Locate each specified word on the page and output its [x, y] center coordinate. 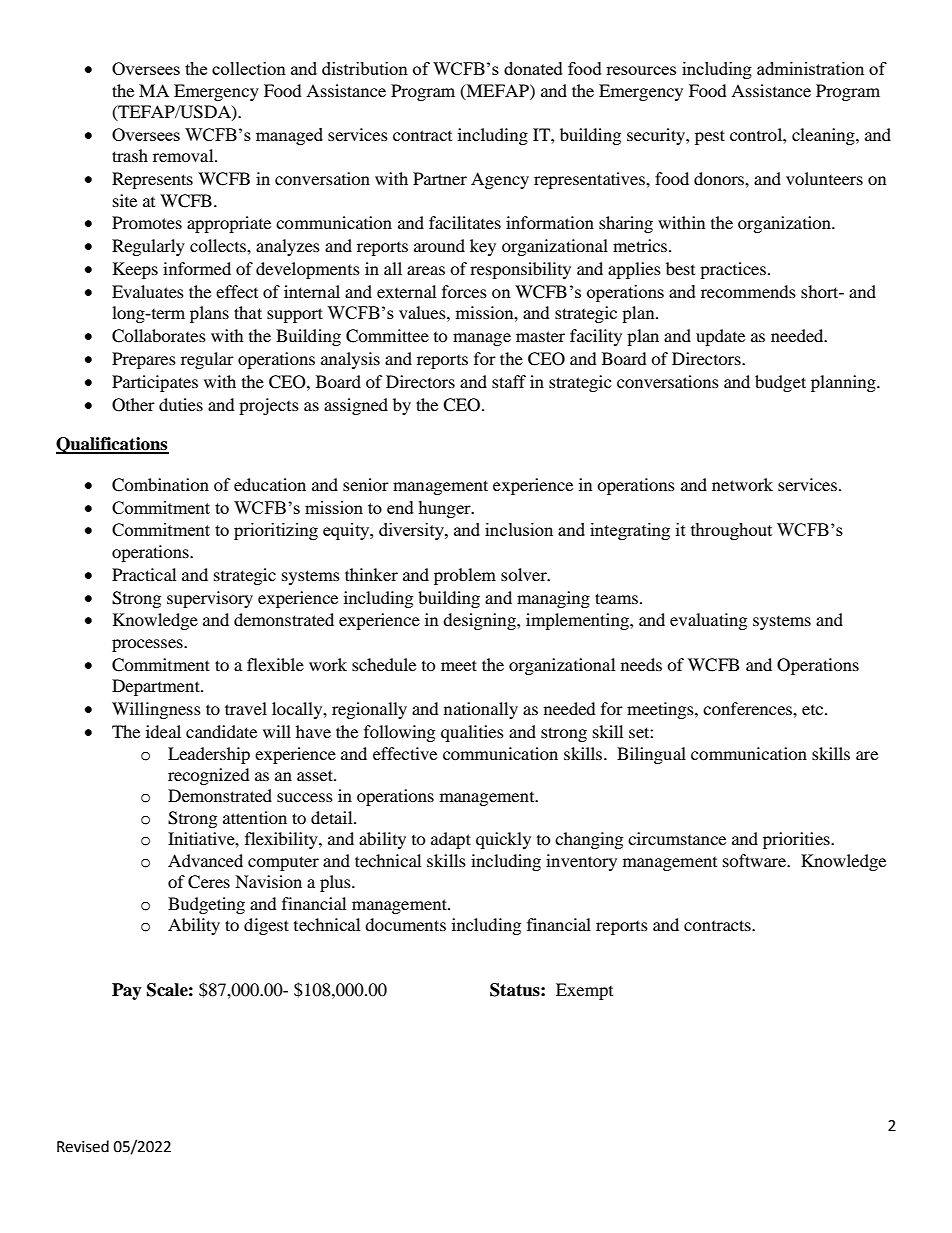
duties [181, 404]
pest [710, 137]
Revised [83, 1146]
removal [184, 155]
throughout [731, 531]
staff [509, 381]
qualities [472, 733]
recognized [209, 776]
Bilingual [651, 755]
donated [533, 68]
